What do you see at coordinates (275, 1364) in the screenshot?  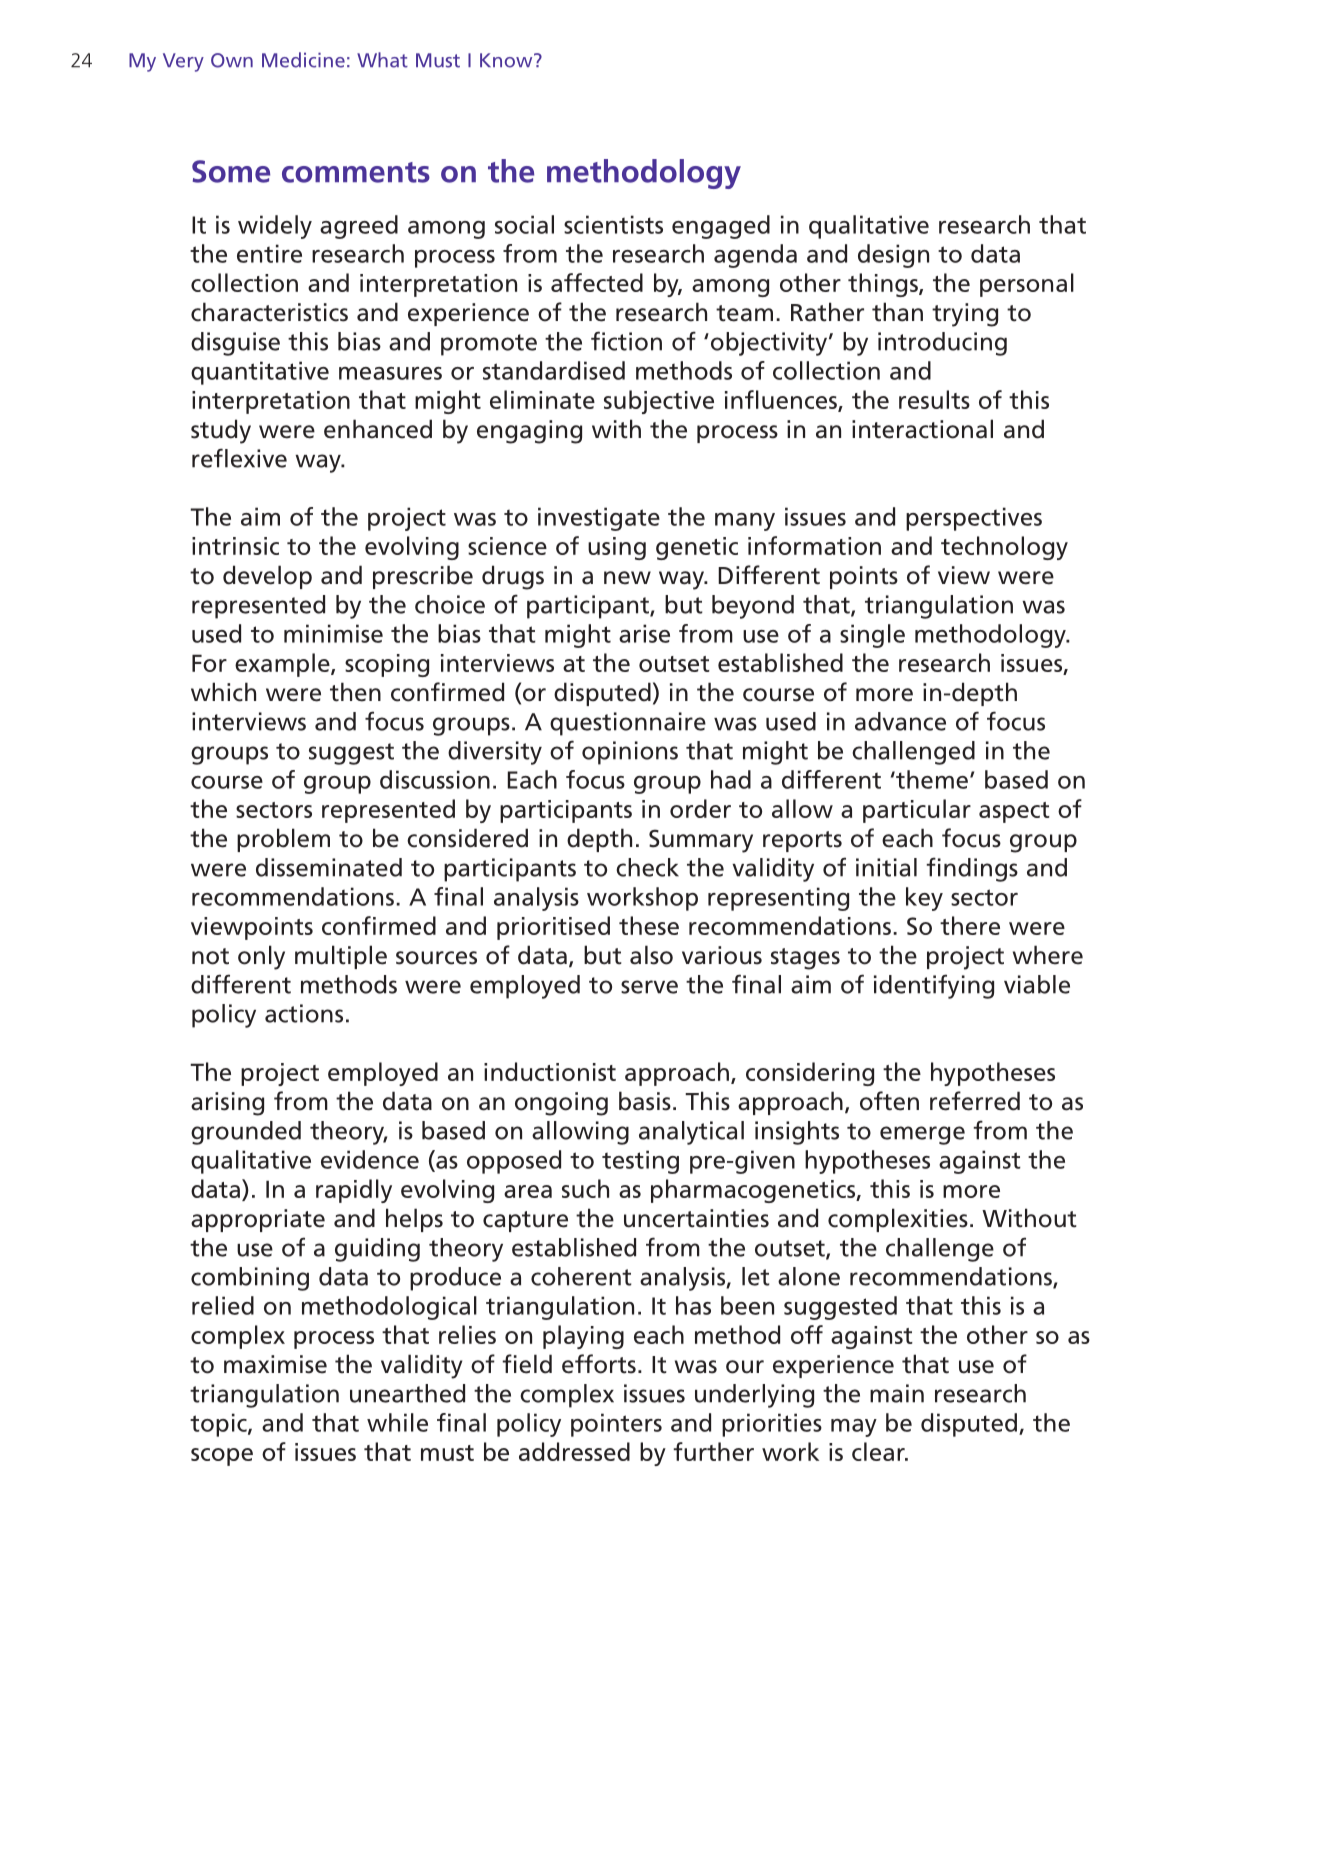 I see `maximise` at bounding box center [275, 1364].
